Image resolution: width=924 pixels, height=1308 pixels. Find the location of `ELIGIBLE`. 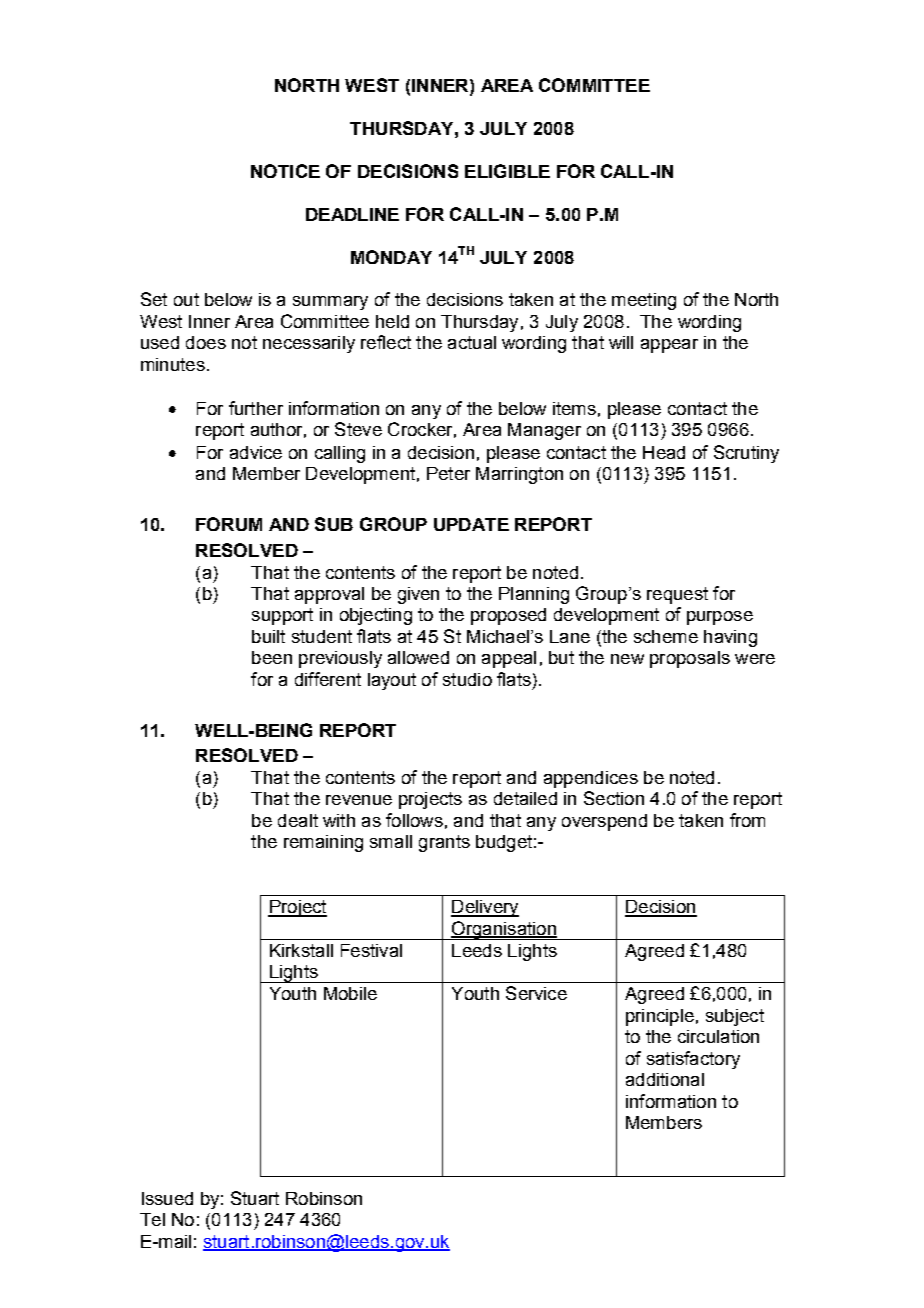

ELIGIBLE is located at coordinates (507, 171).
